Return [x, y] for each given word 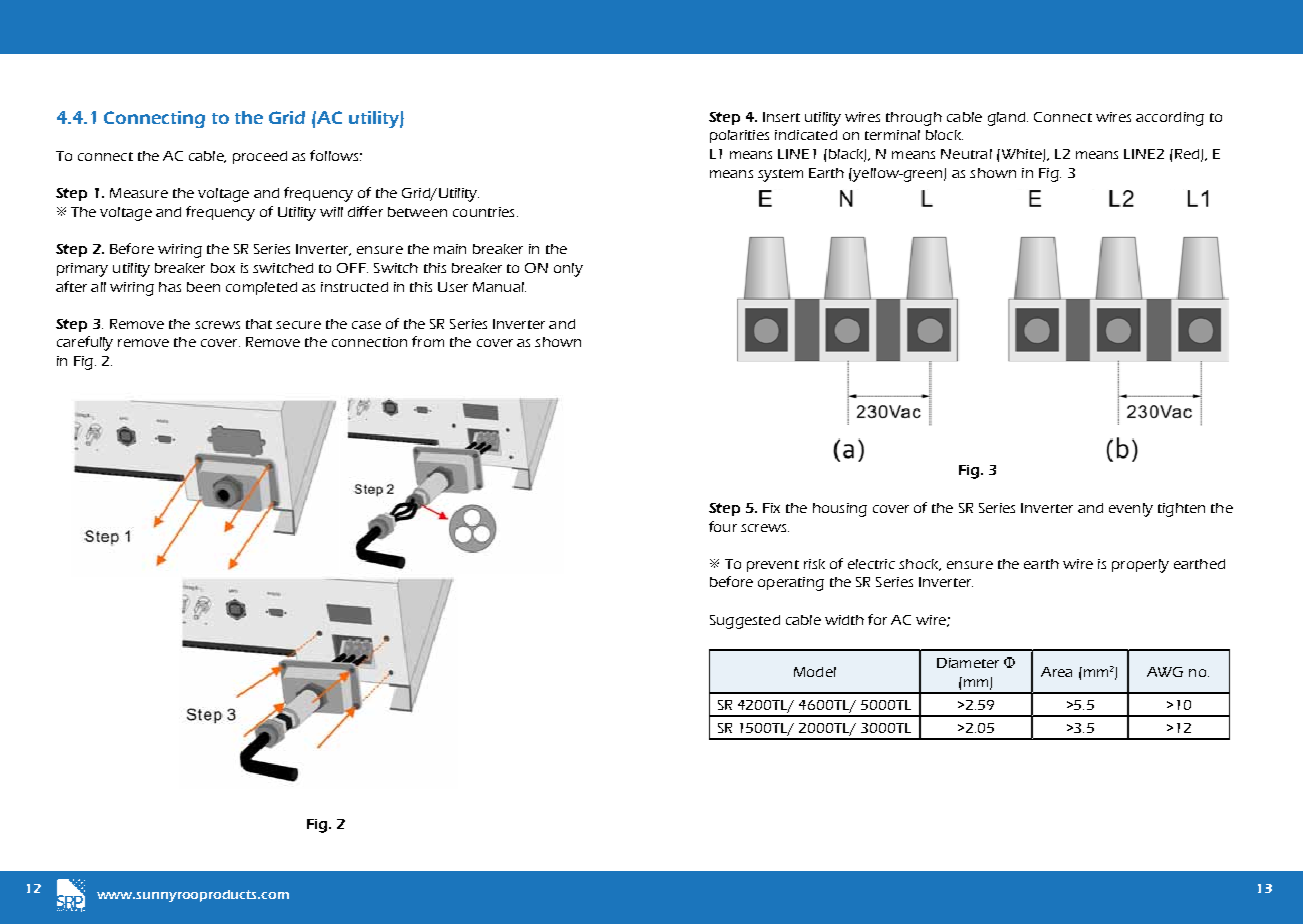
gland [1008, 119]
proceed [260, 157]
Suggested [745, 622]
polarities [739, 136]
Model [815, 672]
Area [1056, 672]
